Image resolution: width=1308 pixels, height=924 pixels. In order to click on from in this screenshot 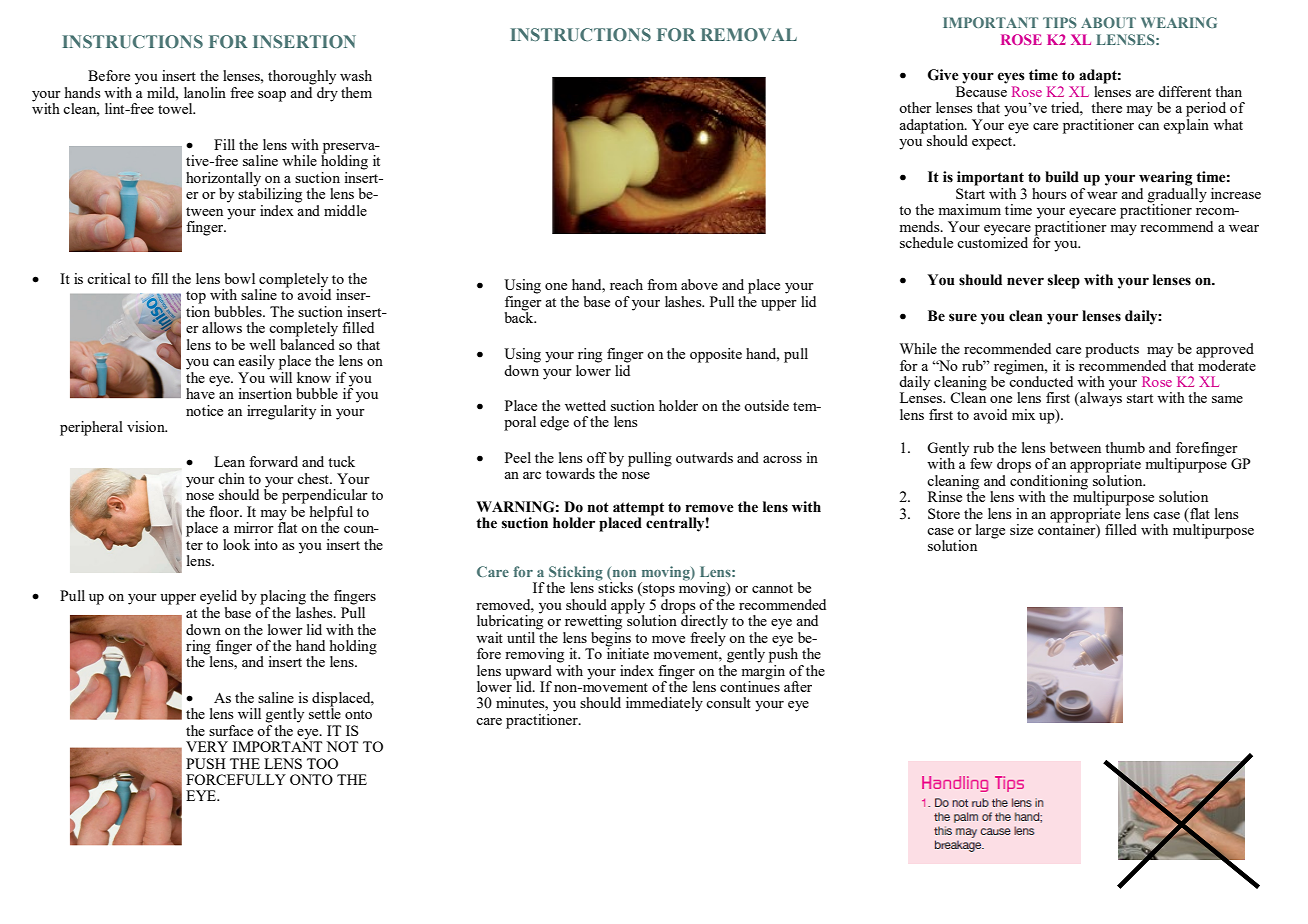, I will do `click(662, 284)`.
